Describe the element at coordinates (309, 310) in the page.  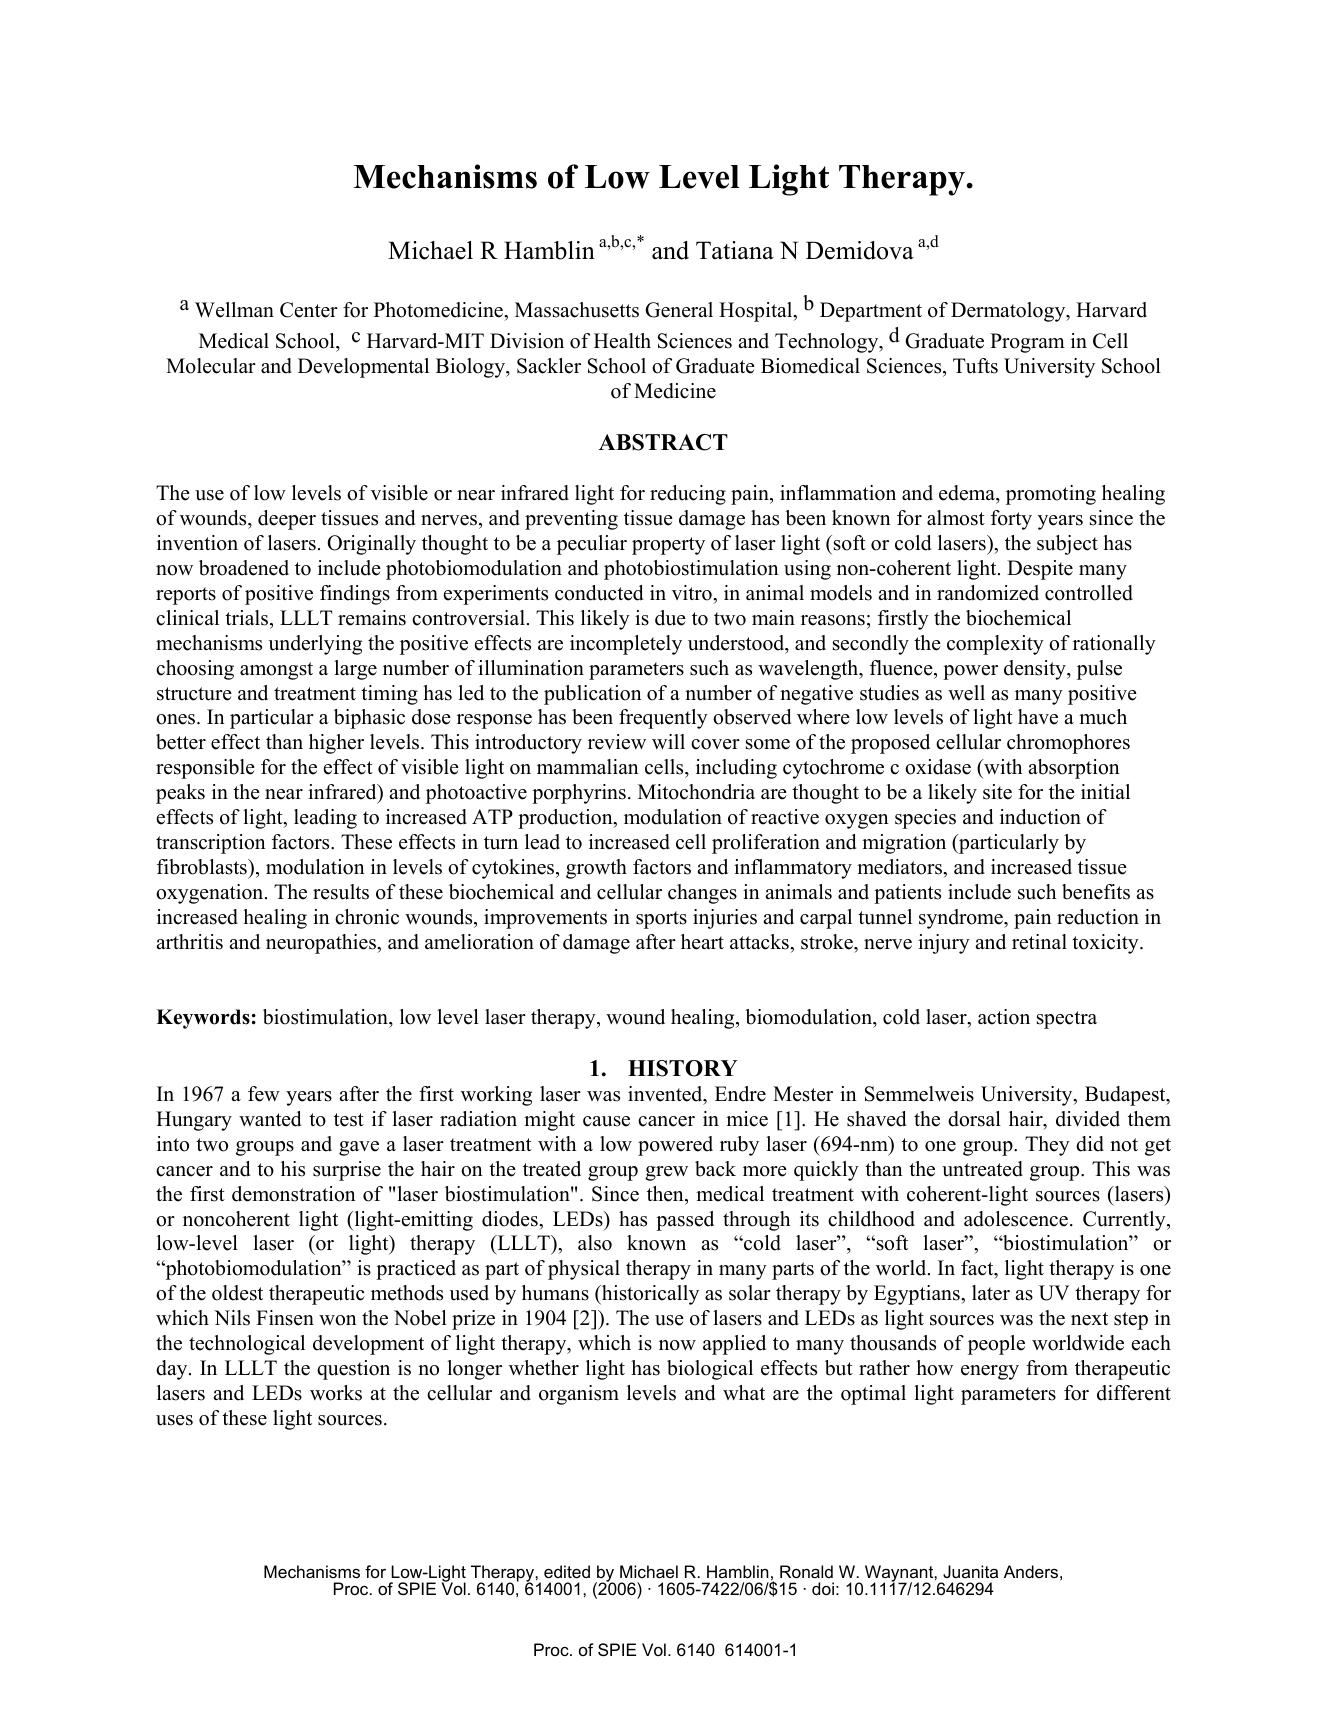
I see `Center` at that location.
